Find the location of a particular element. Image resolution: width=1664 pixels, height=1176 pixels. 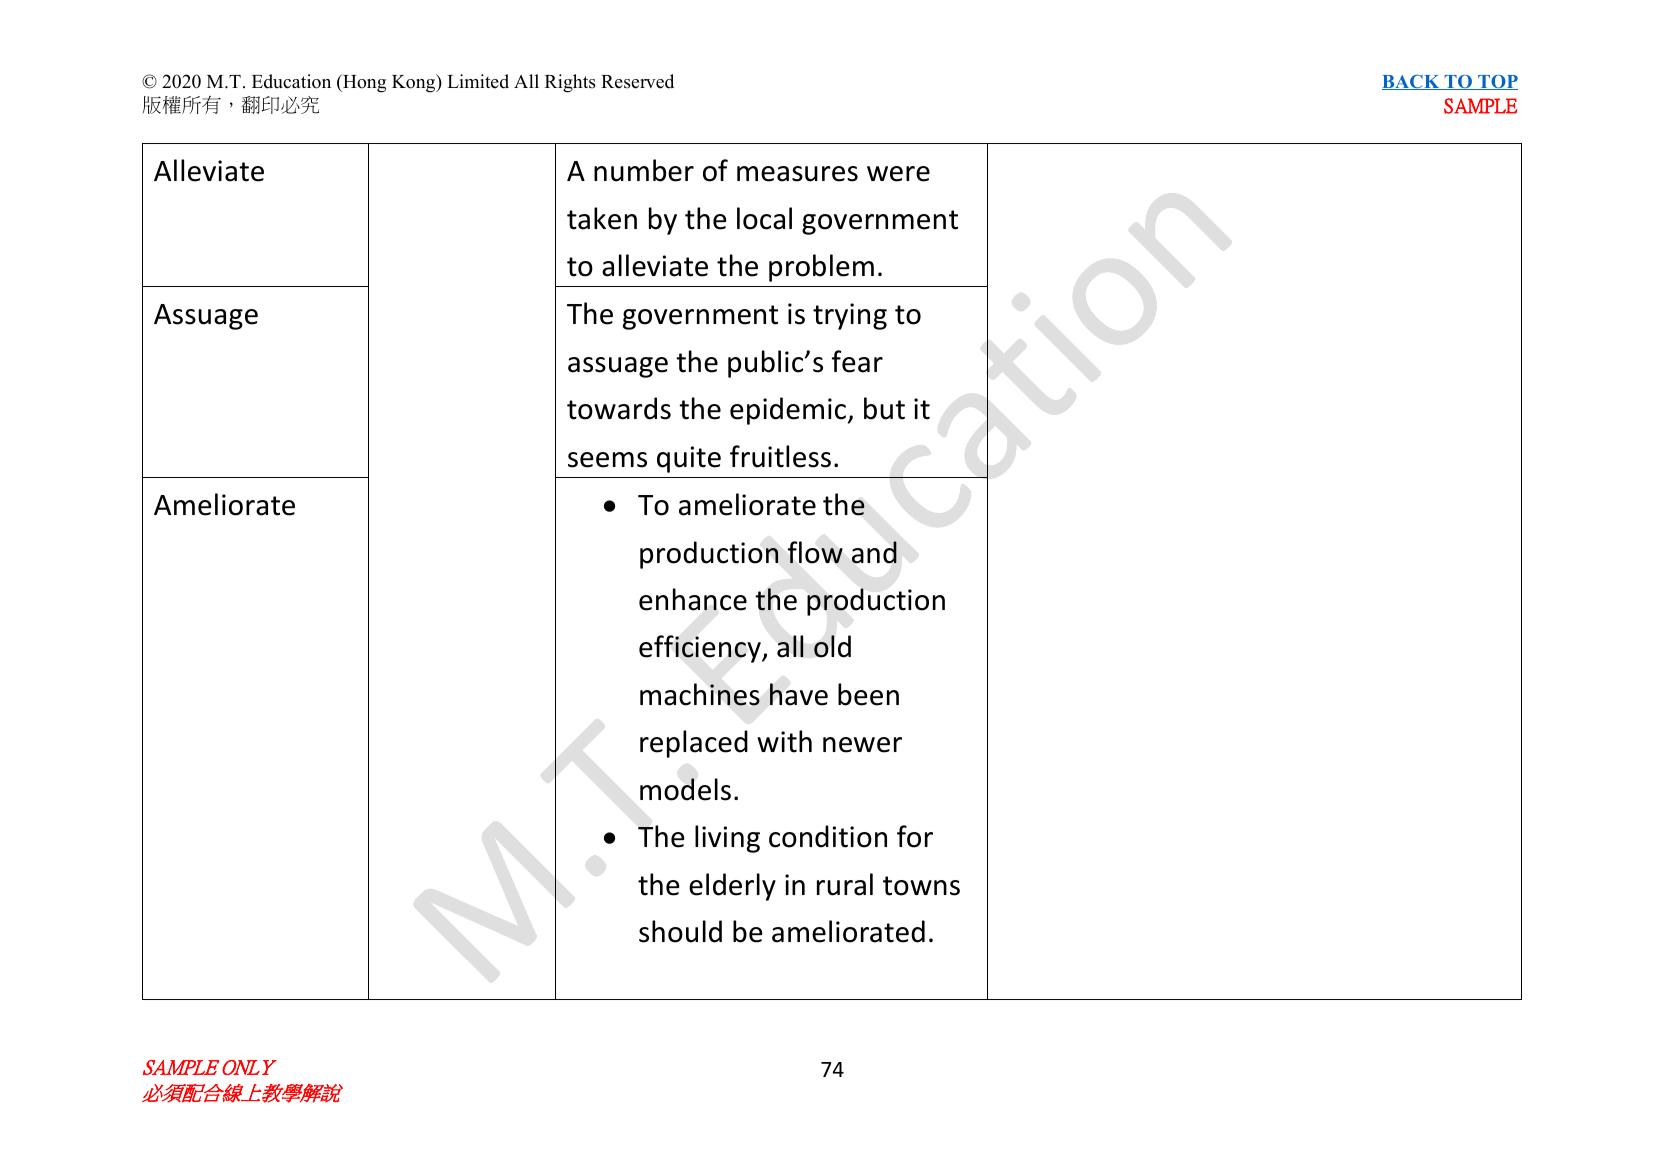

taken is located at coordinates (602, 218).
